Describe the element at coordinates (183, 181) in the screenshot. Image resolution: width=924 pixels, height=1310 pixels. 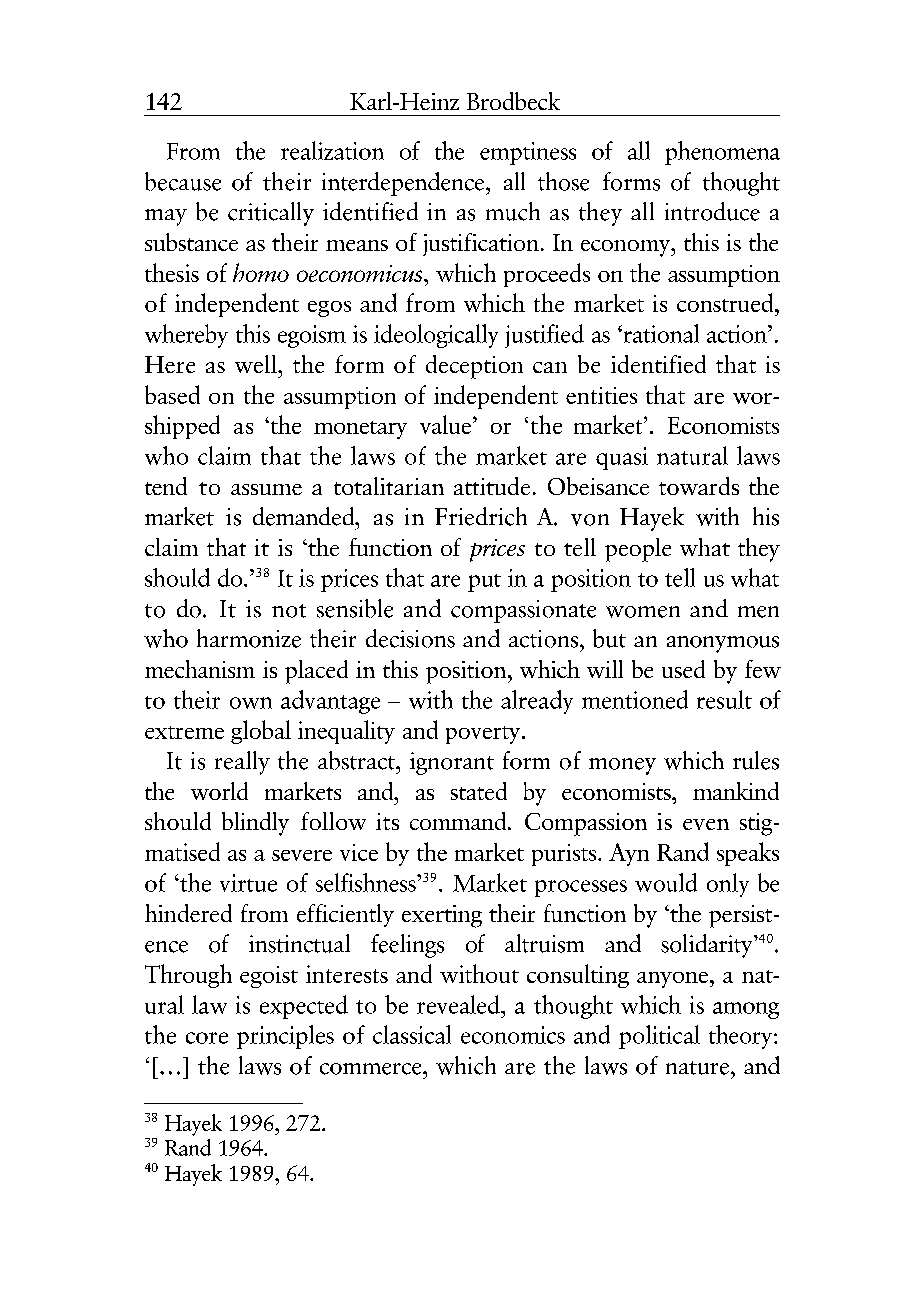
I see `because` at that location.
